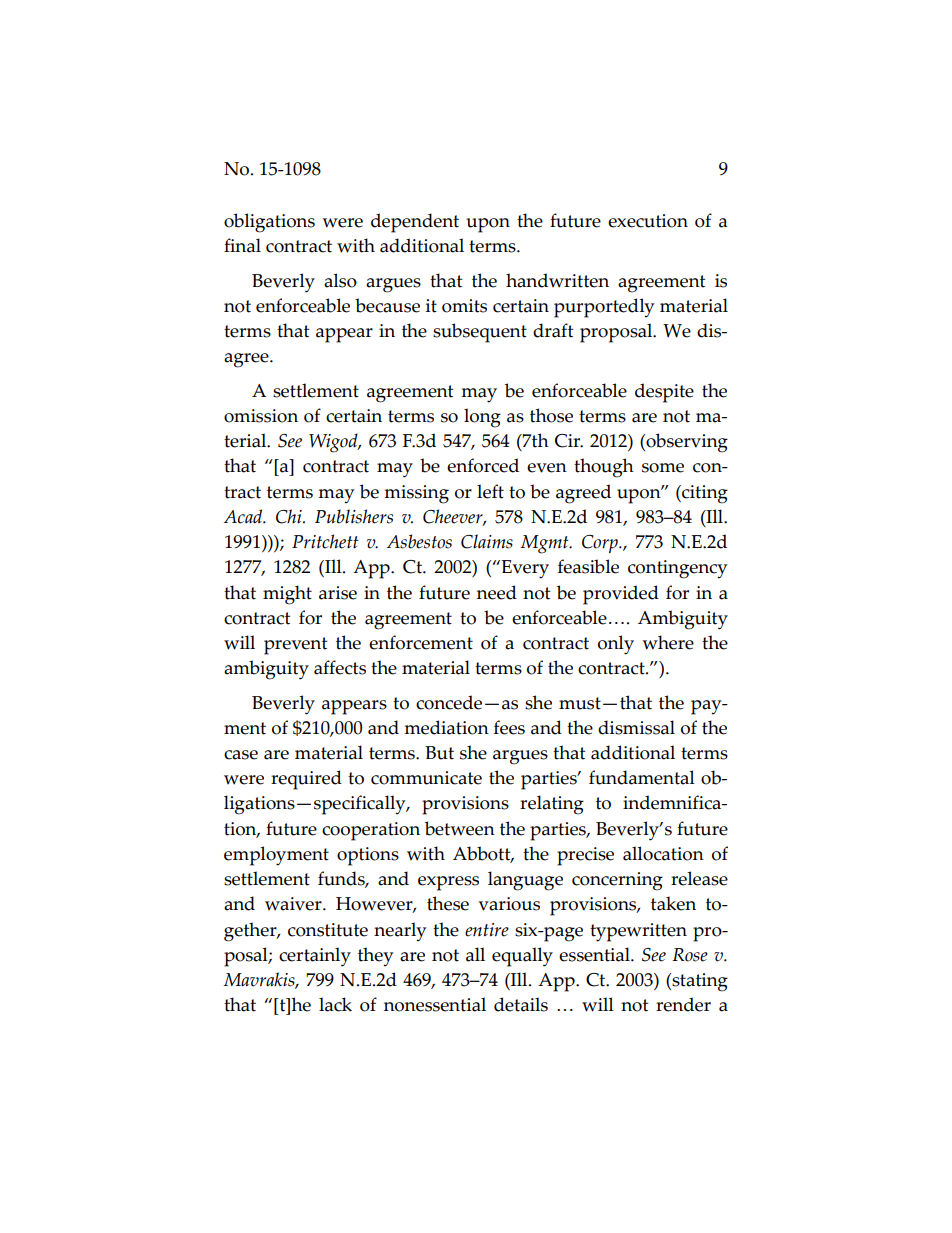 The height and width of the page is (1233, 952). What do you see at coordinates (482, 418) in the page?
I see `long` at bounding box center [482, 418].
